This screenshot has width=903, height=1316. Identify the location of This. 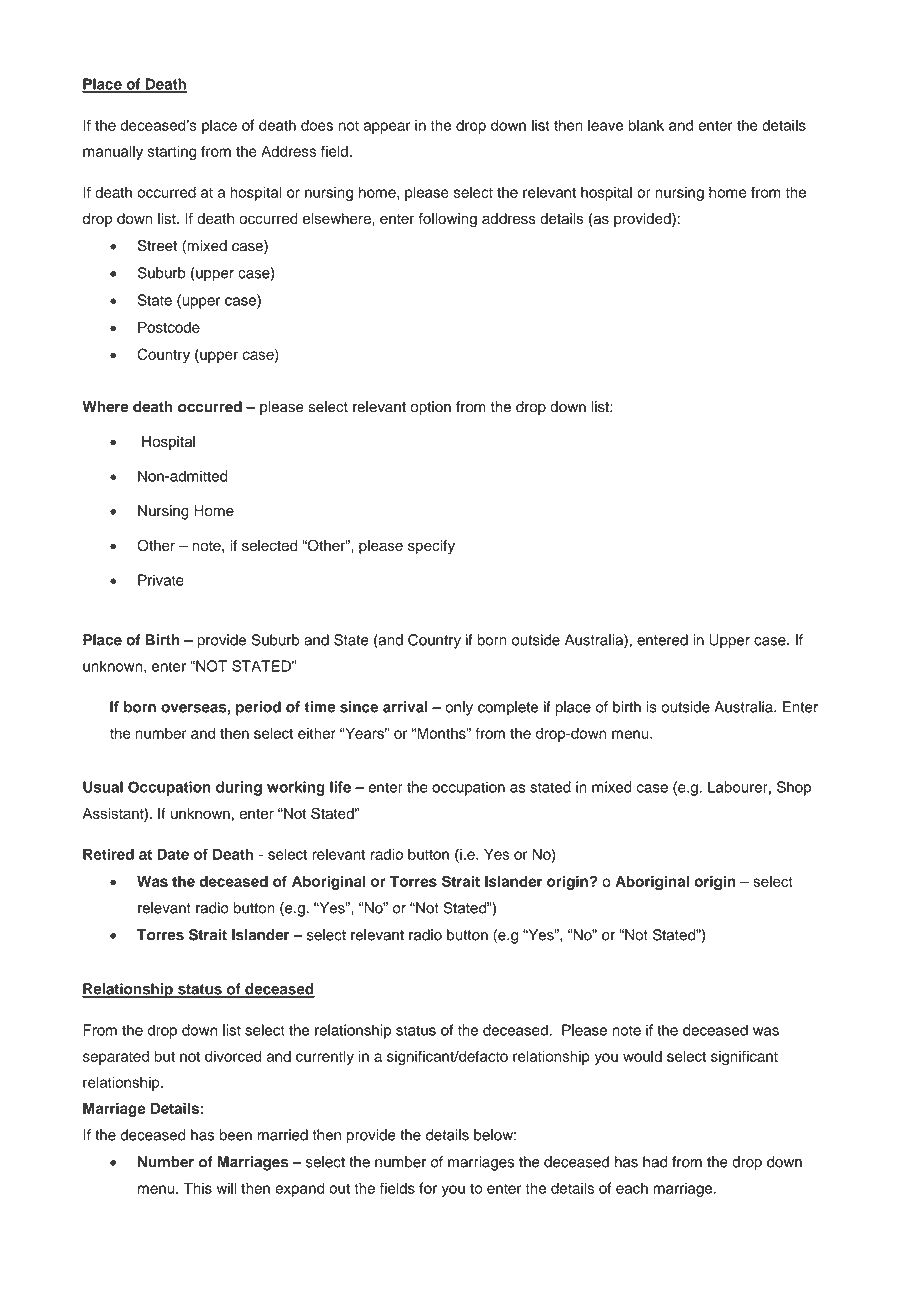
(197, 1188).
